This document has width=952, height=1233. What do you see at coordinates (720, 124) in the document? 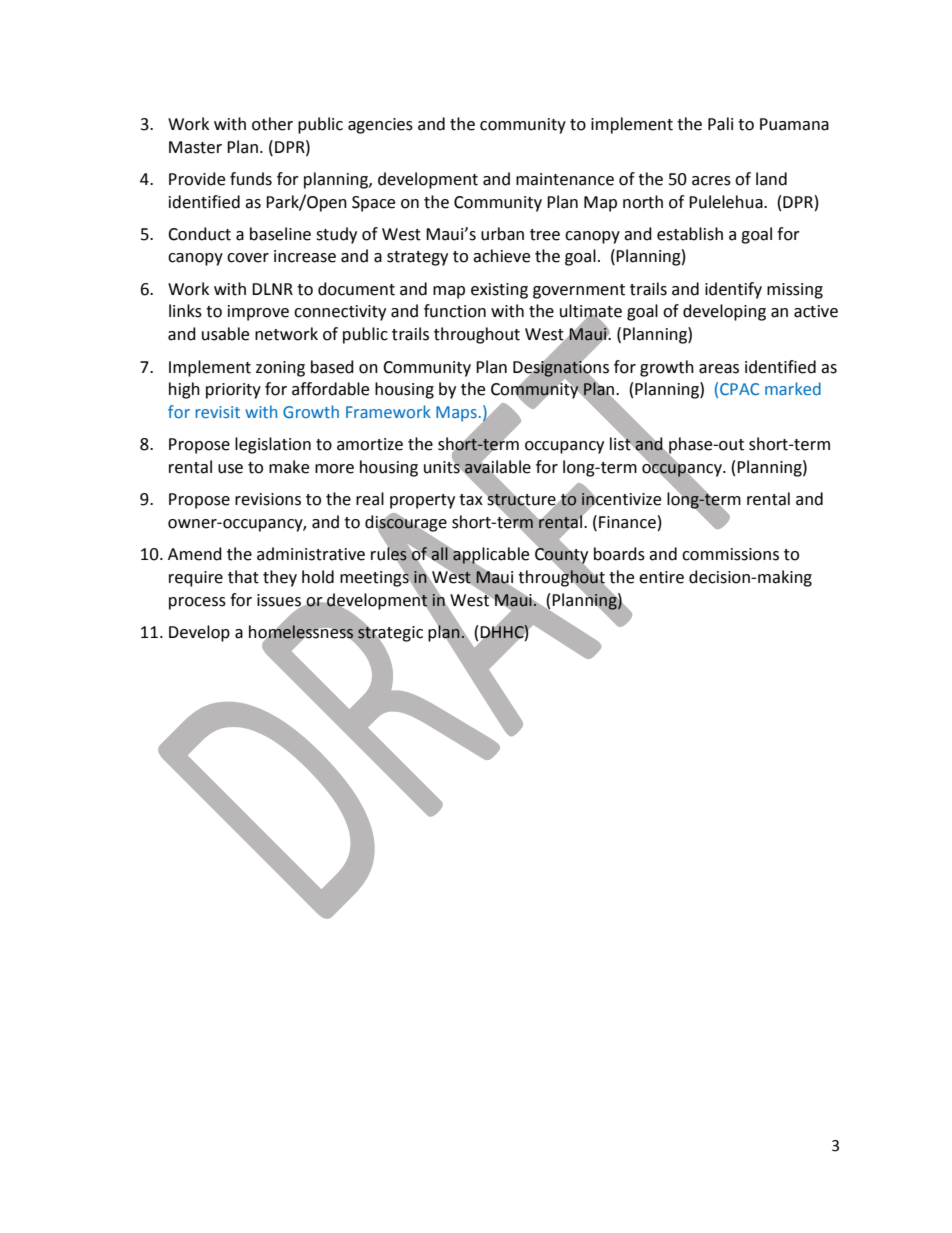
I see `Pali` at bounding box center [720, 124].
